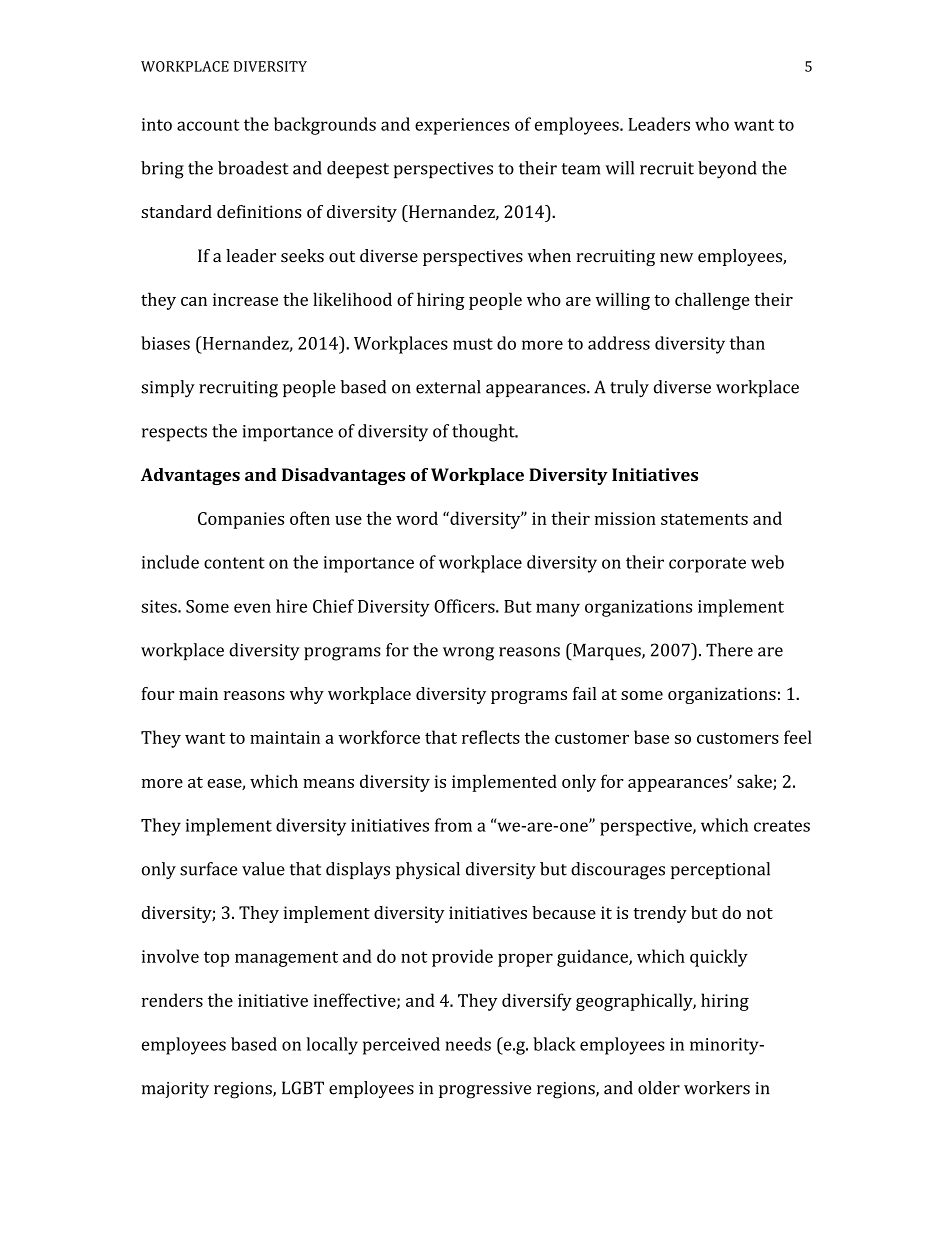 The image size is (952, 1233). Describe the element at coordinates (303, 1088) in the document. I see `LGBT` at that location.
